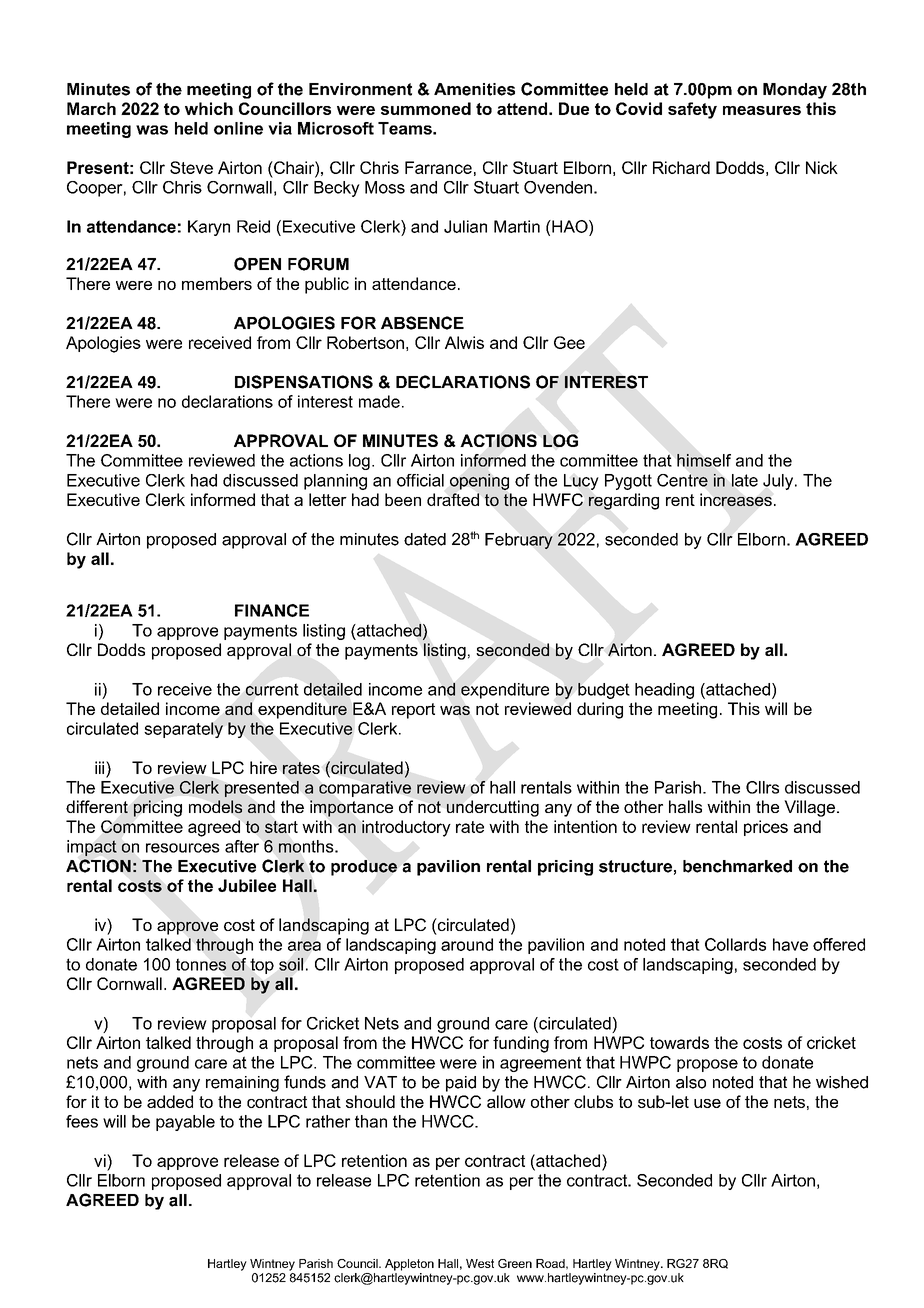  What do you see at coordinates (679, 1042) in the document?
I see `towards` at bounding box center [679, 1042].
